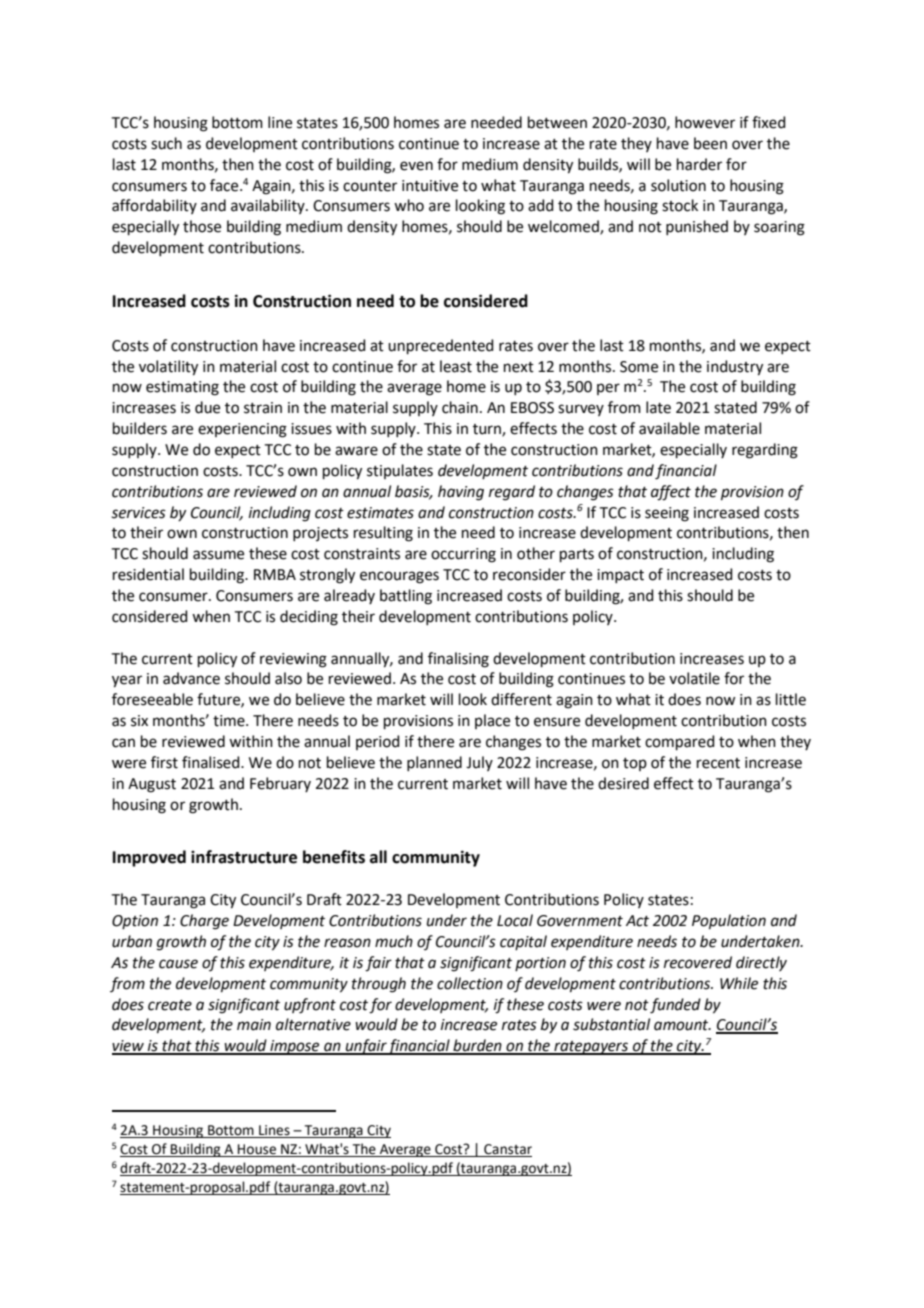 The width and height of the screenshot is (924, 1308). I want to click on advance, so click(191, 678).
